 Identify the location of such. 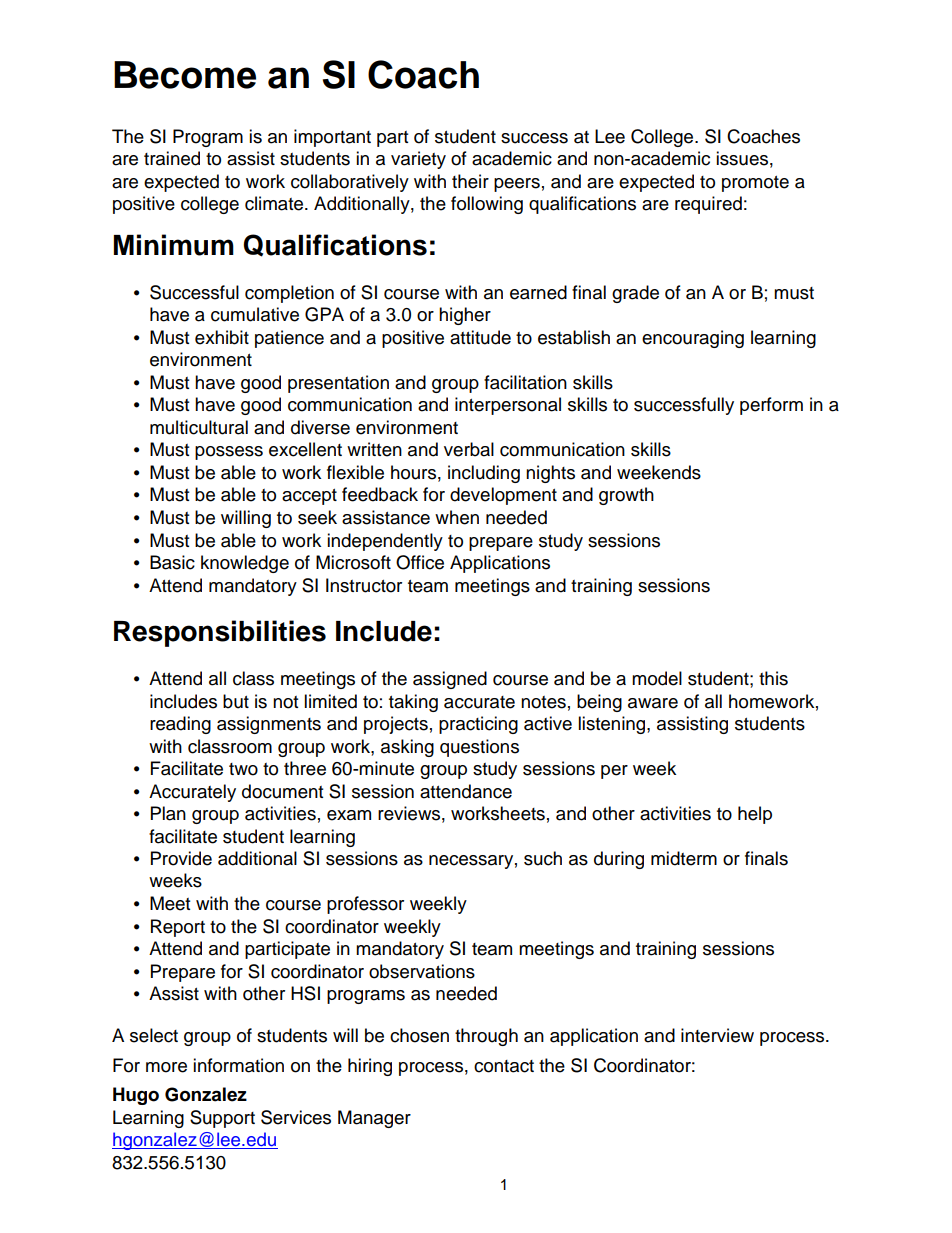
(543, 858).
